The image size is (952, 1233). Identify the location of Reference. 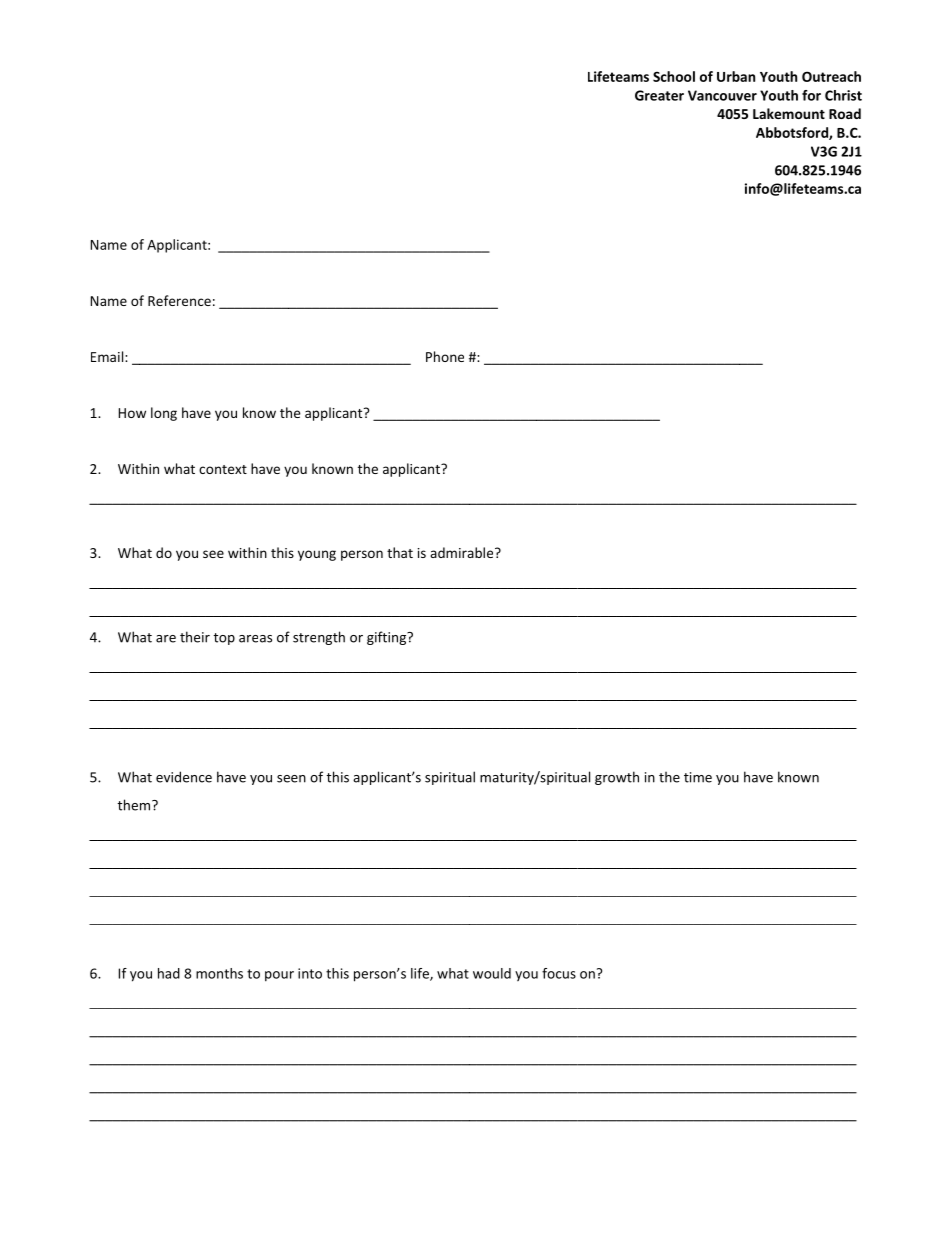
(179, 300).
